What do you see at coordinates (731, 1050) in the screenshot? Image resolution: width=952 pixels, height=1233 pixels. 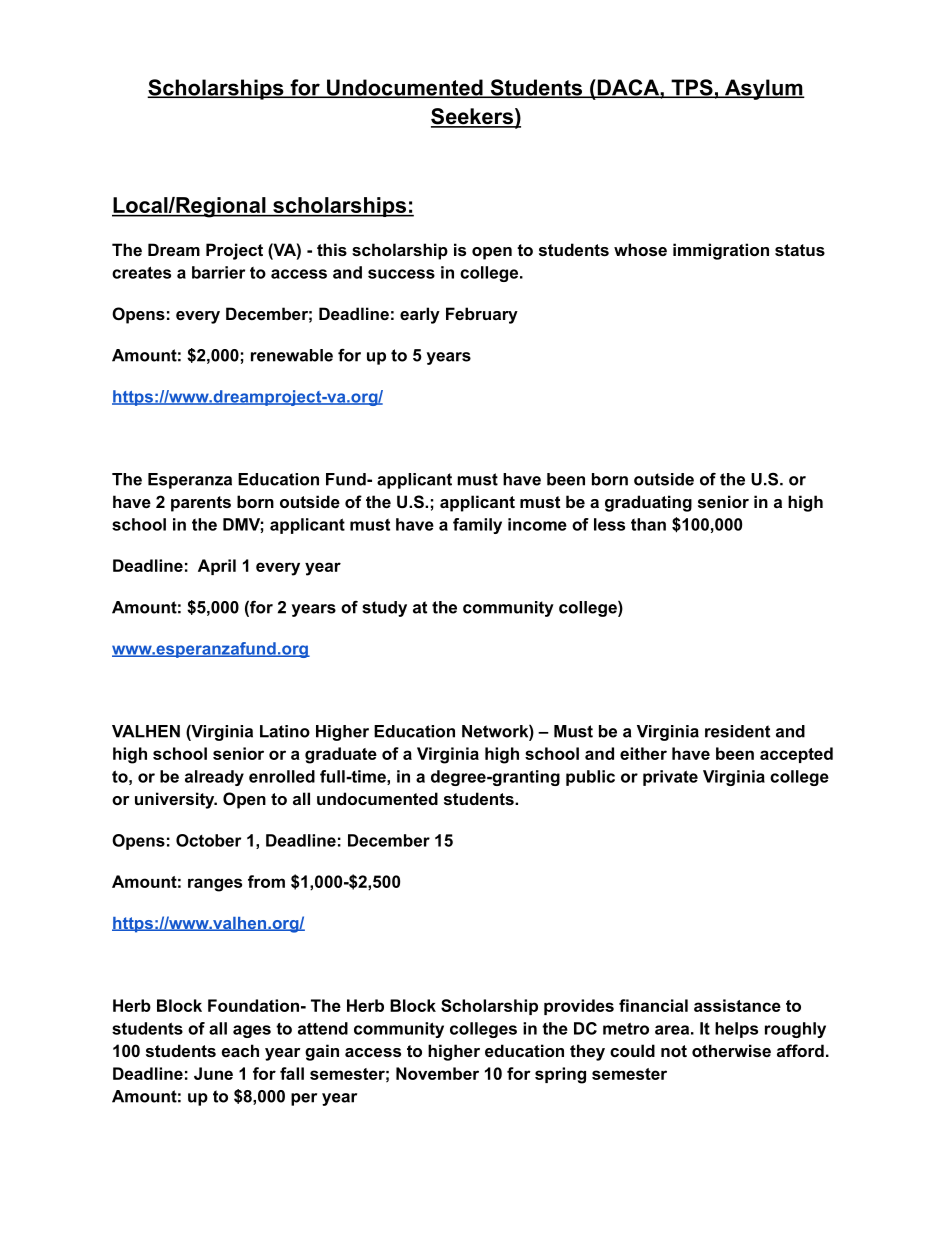 I see `otherwise` at bounding box center [731, 1050].
